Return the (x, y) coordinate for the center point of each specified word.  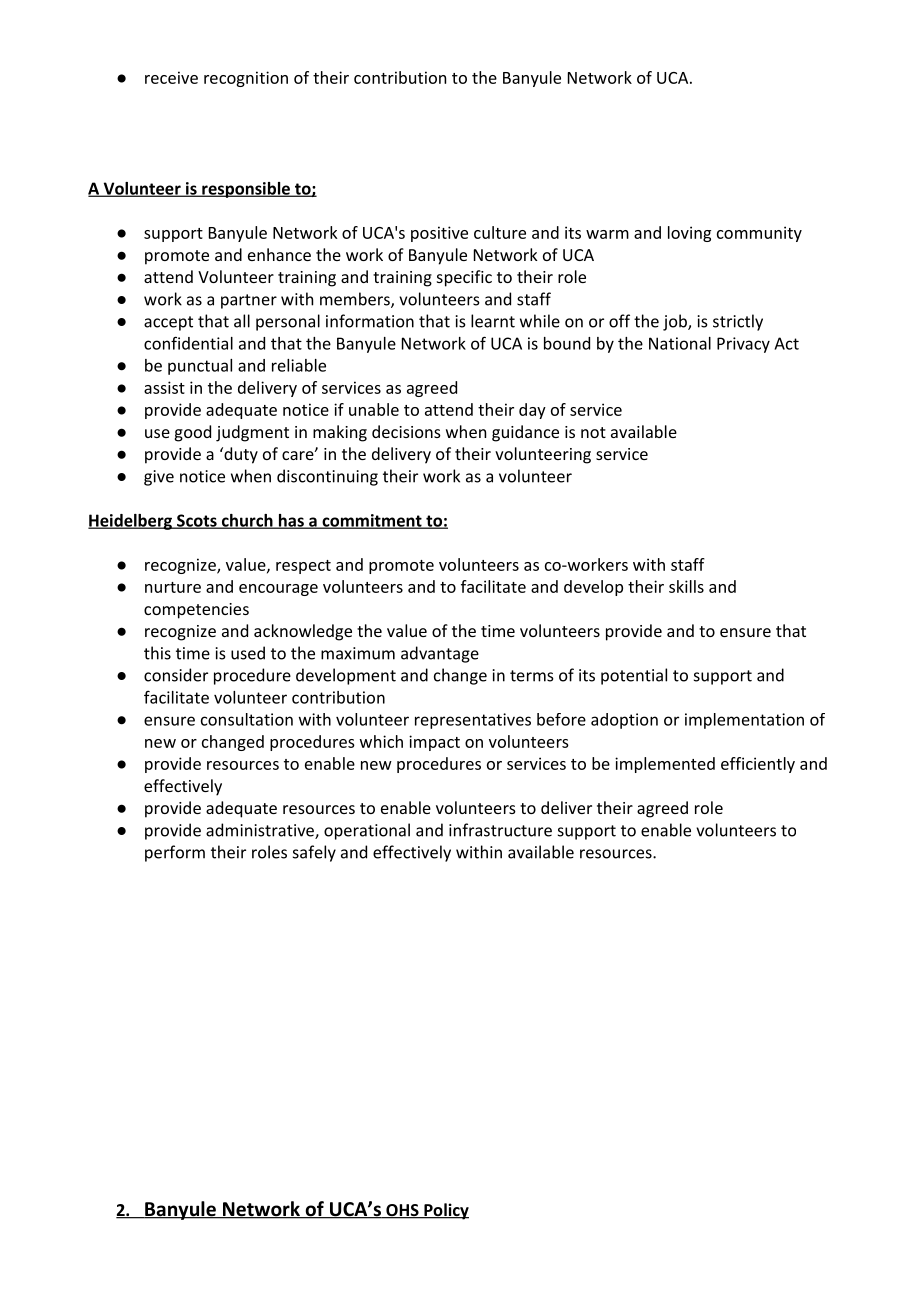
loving (689, 234)
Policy (445, 1211)
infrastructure (500, 830)
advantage (440, 654)
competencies (196, 611)
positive (439, 234)
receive (171, 77)
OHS (402, 1211)
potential (634, 676)
